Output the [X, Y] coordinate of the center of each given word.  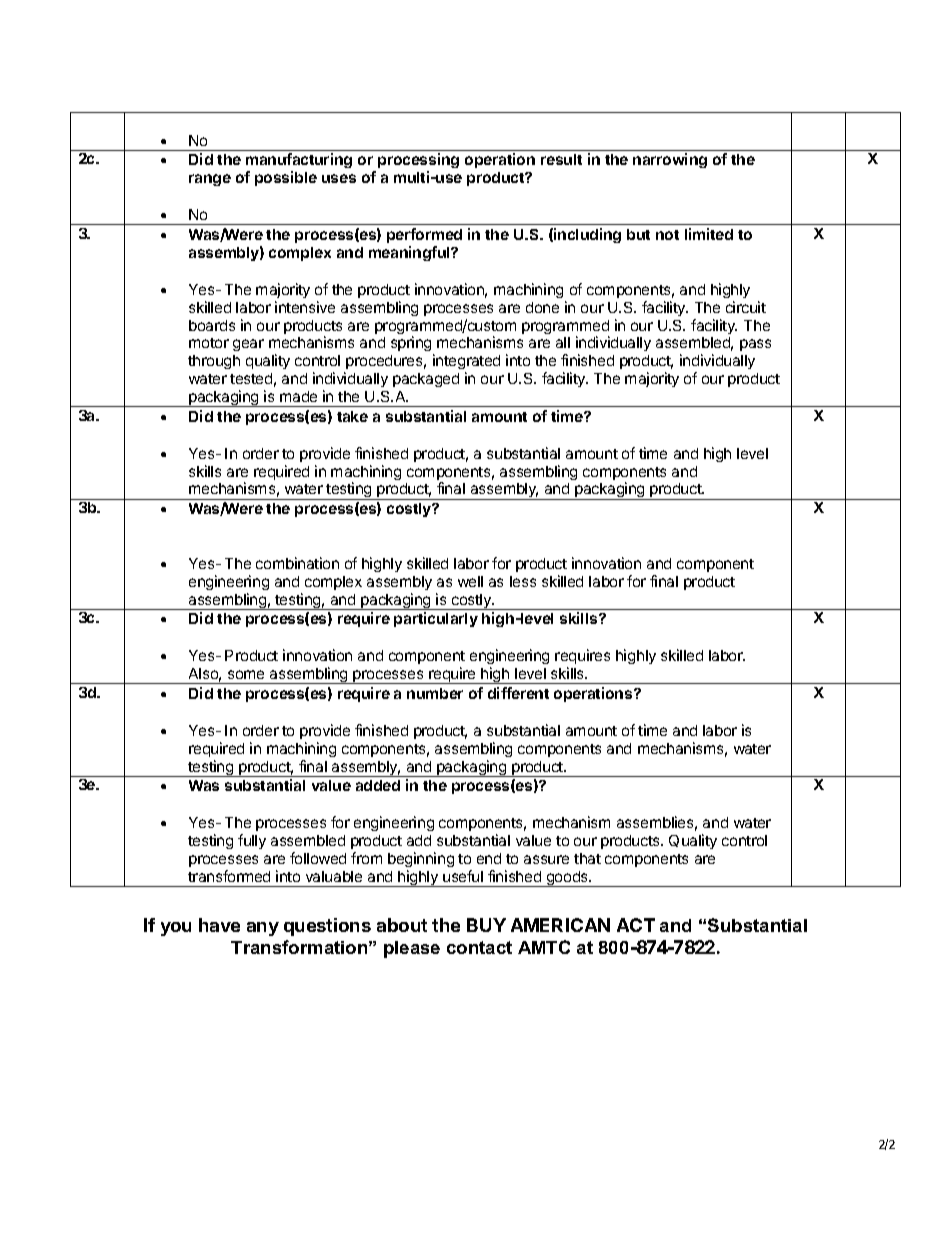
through [214, 362]
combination [297, 563]
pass [755, 345]
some [246, 674]
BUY [486, 925]
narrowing [670, 160]
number [435, 693]
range [210, 180]
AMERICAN [560, 925]
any [263, 929]
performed [424, 235]
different [518, 693]
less [523, 581]
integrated [466, 363]
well [470, 581]
